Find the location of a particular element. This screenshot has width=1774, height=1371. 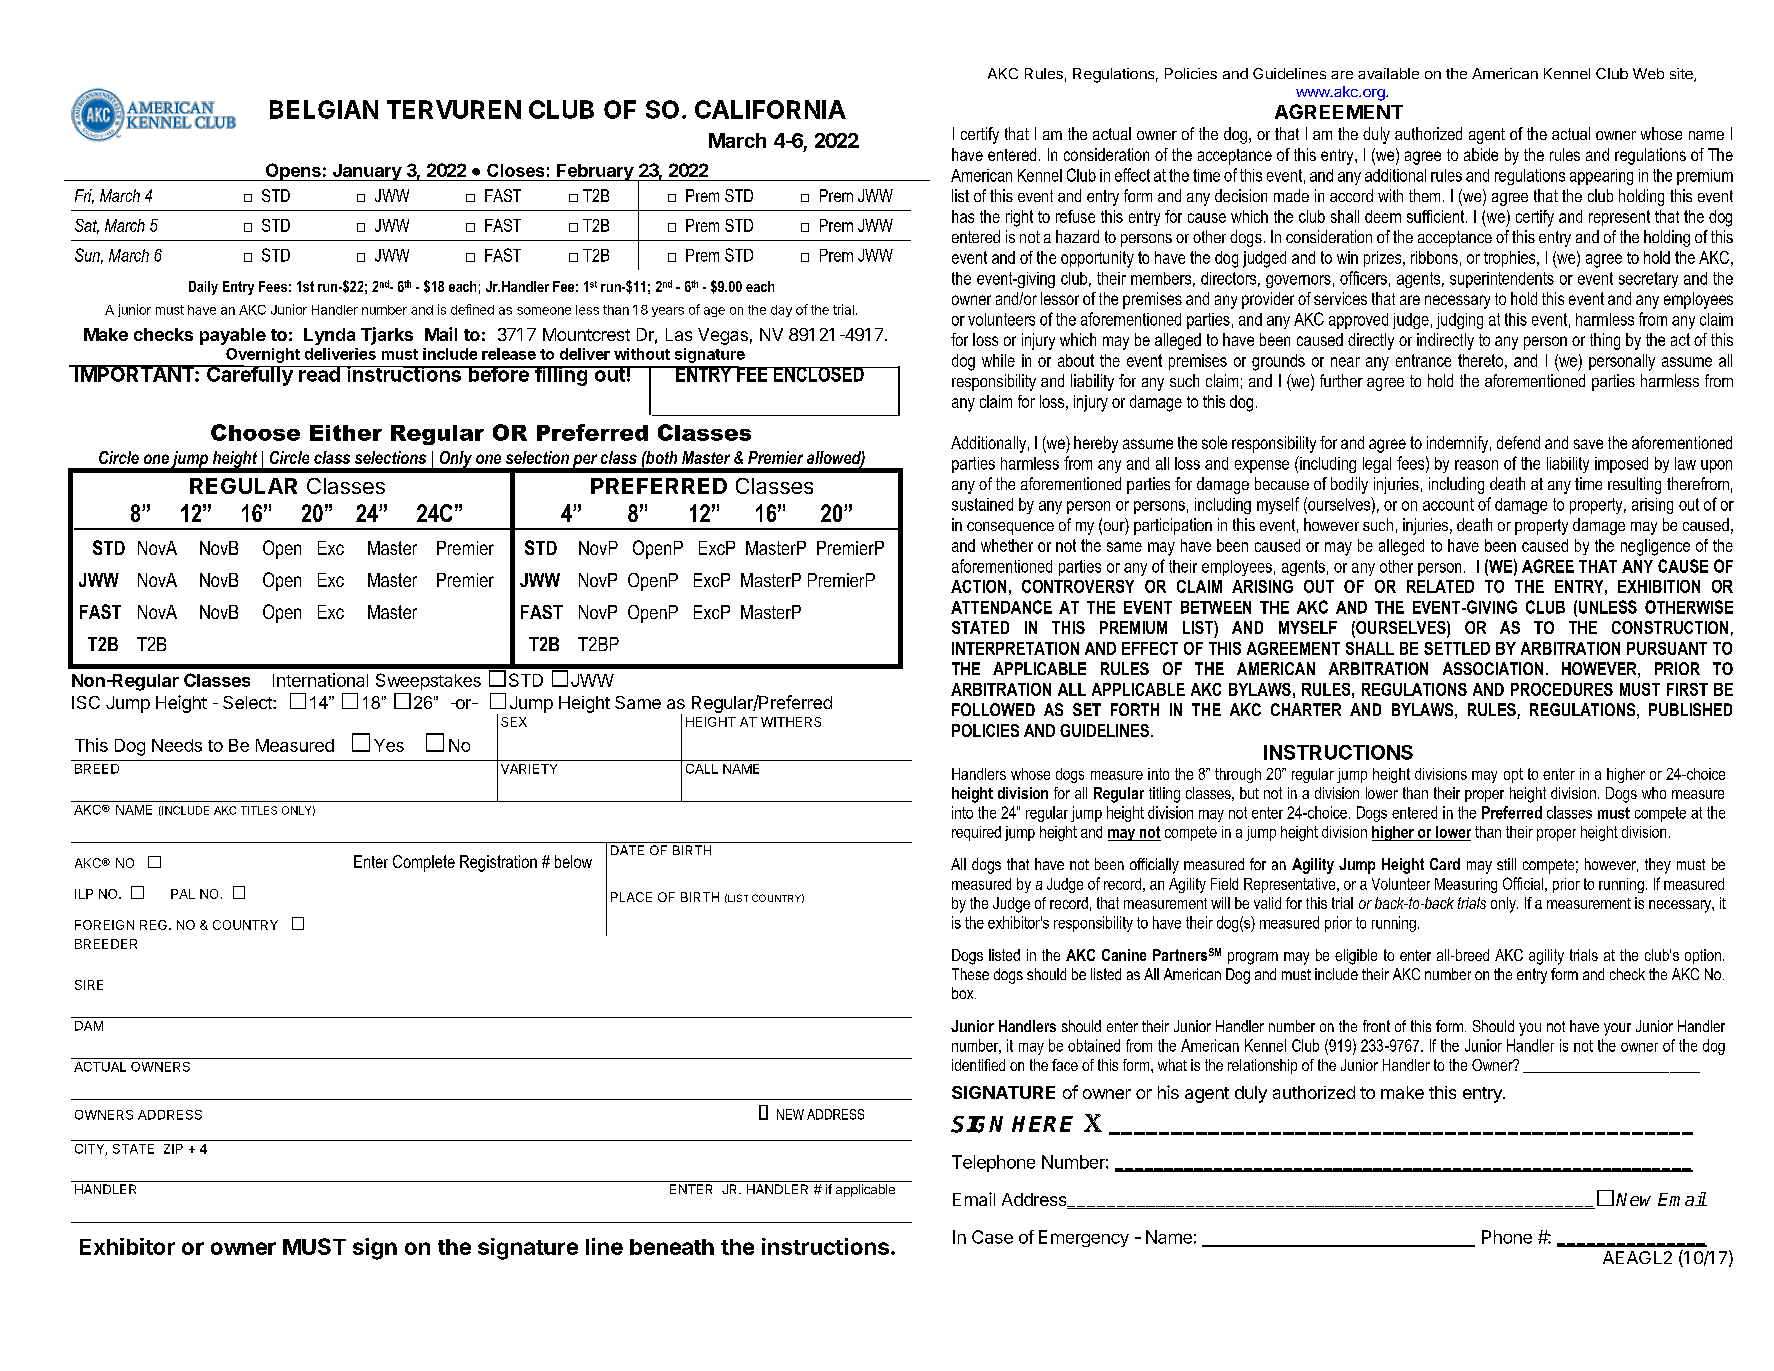

sustained is located at coordinates (982, 504).
